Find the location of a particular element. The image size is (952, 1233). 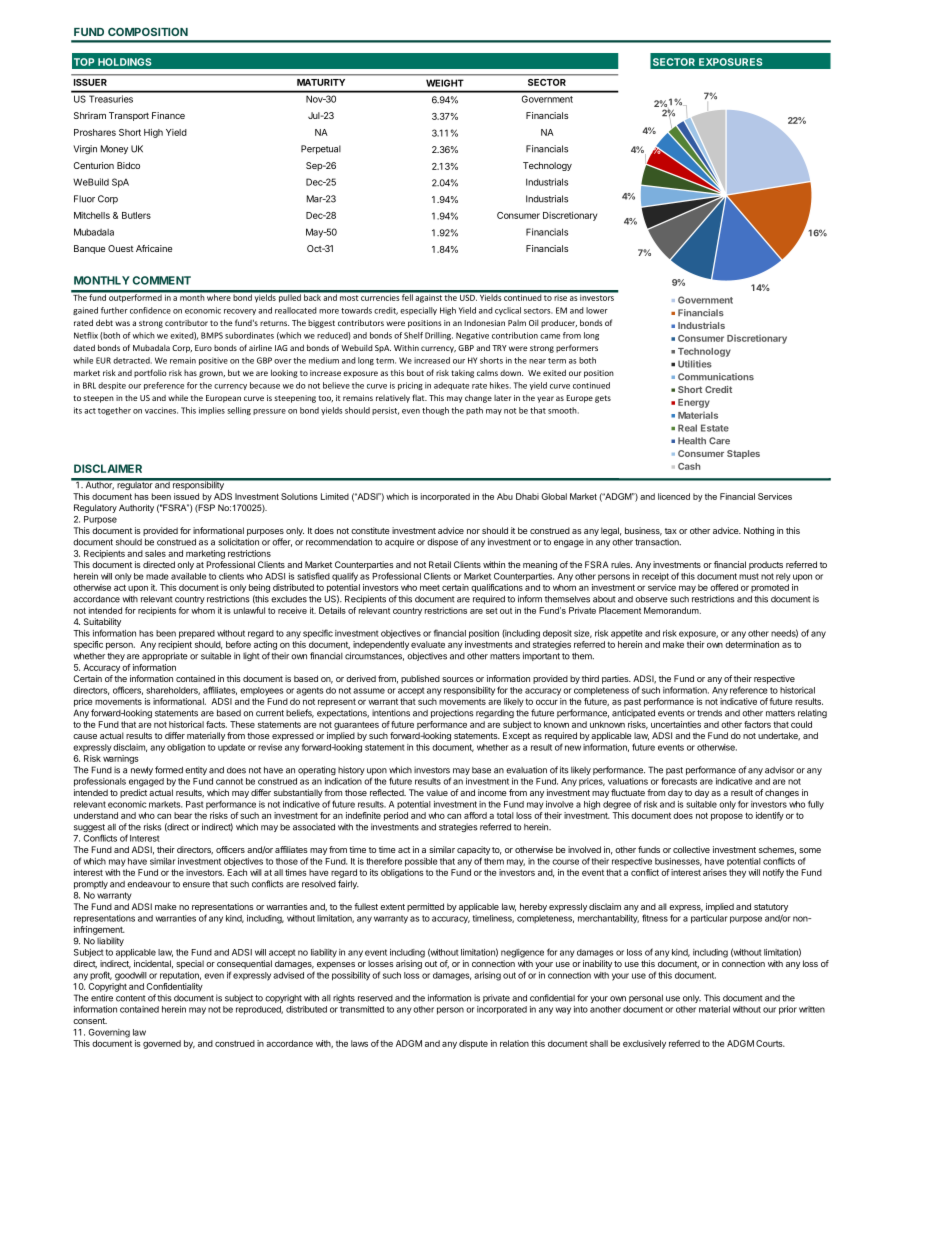

lower is located at coordinates (597, 310).
